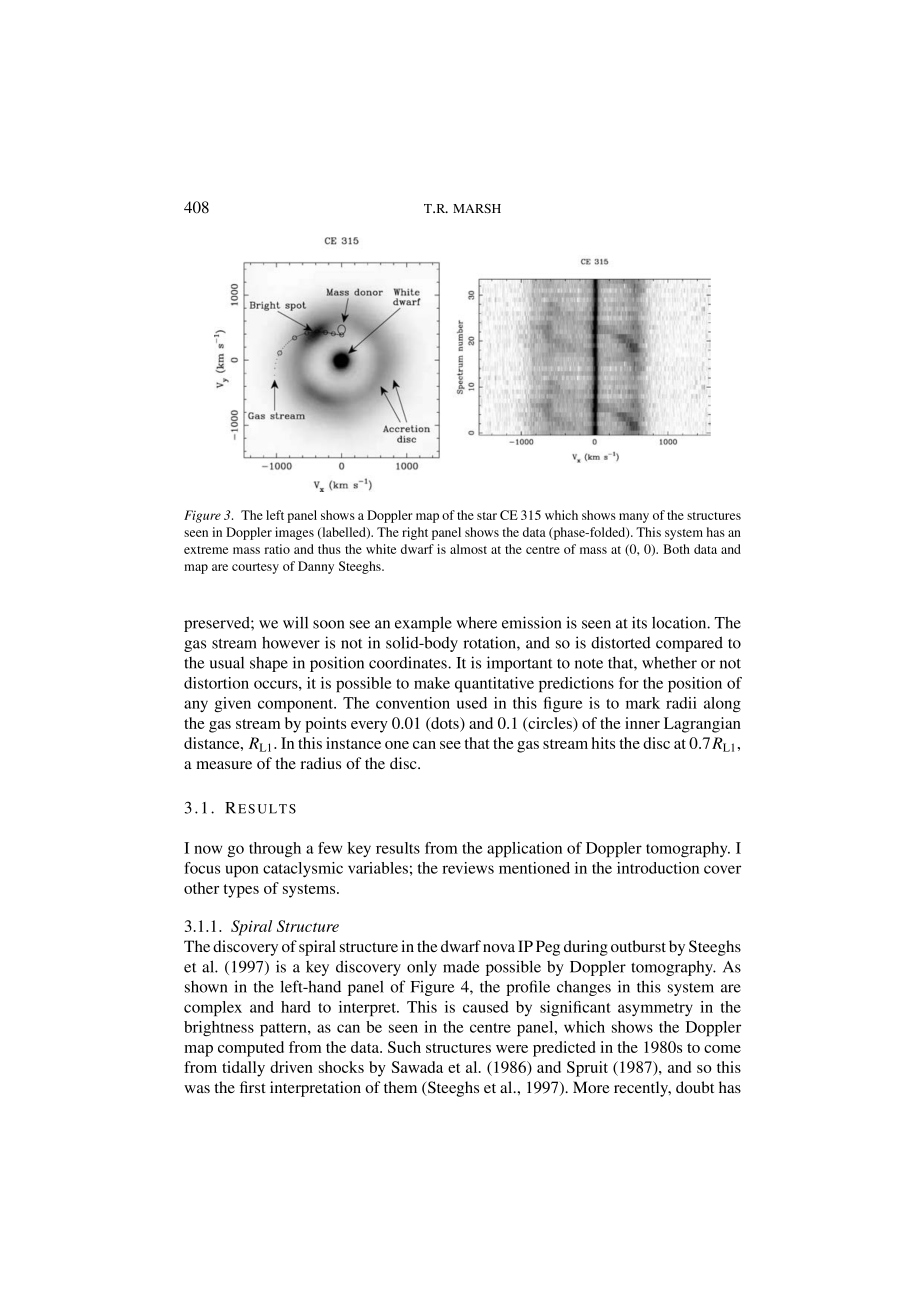 Image resolution: width=924 pixels, height=1308 pixels. Describe the element at coordinates (468, 868) in the screenshot. I see `reviews` at that location.
